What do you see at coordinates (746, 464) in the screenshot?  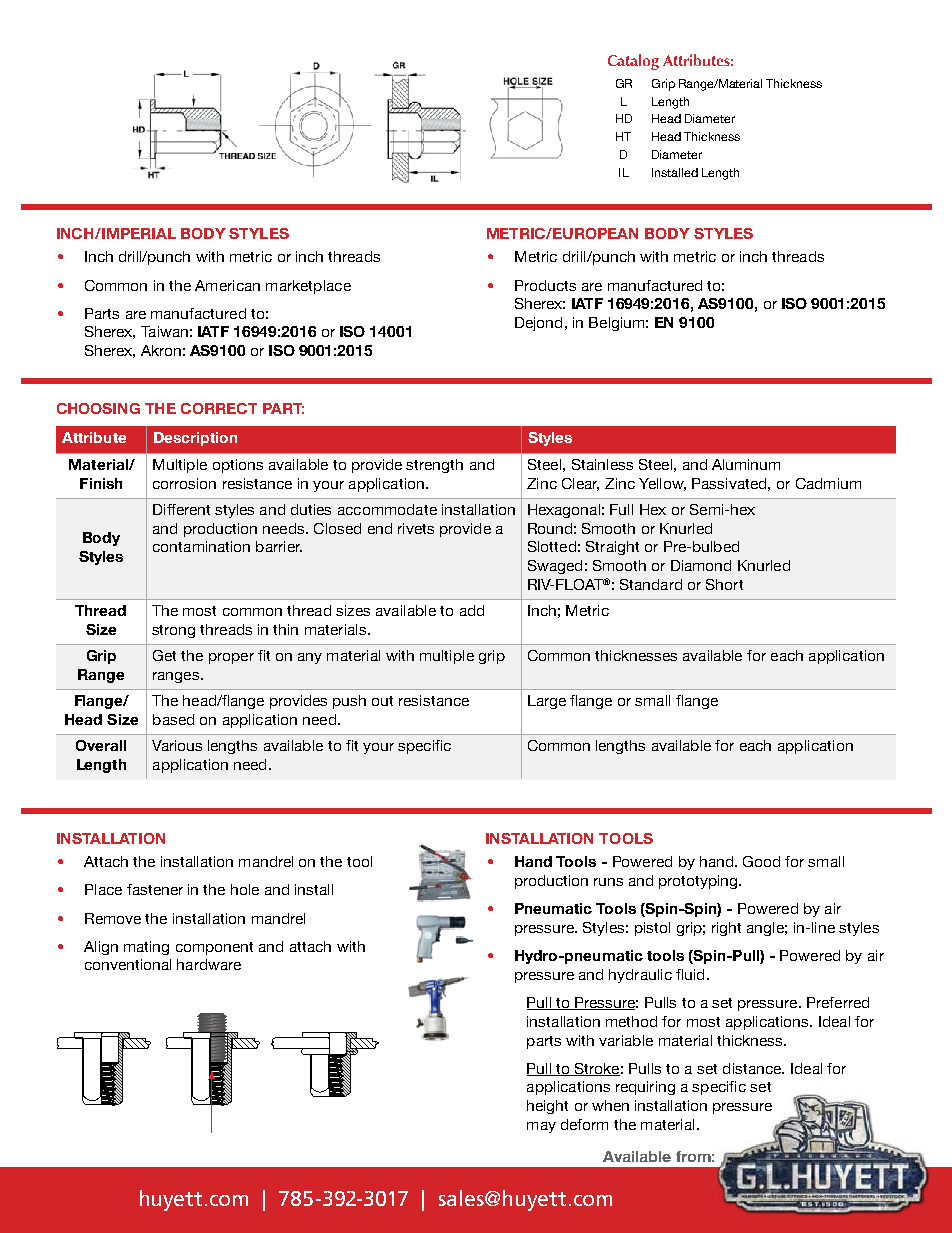 I see `Aluminum` at bounding box center [746, 464].
